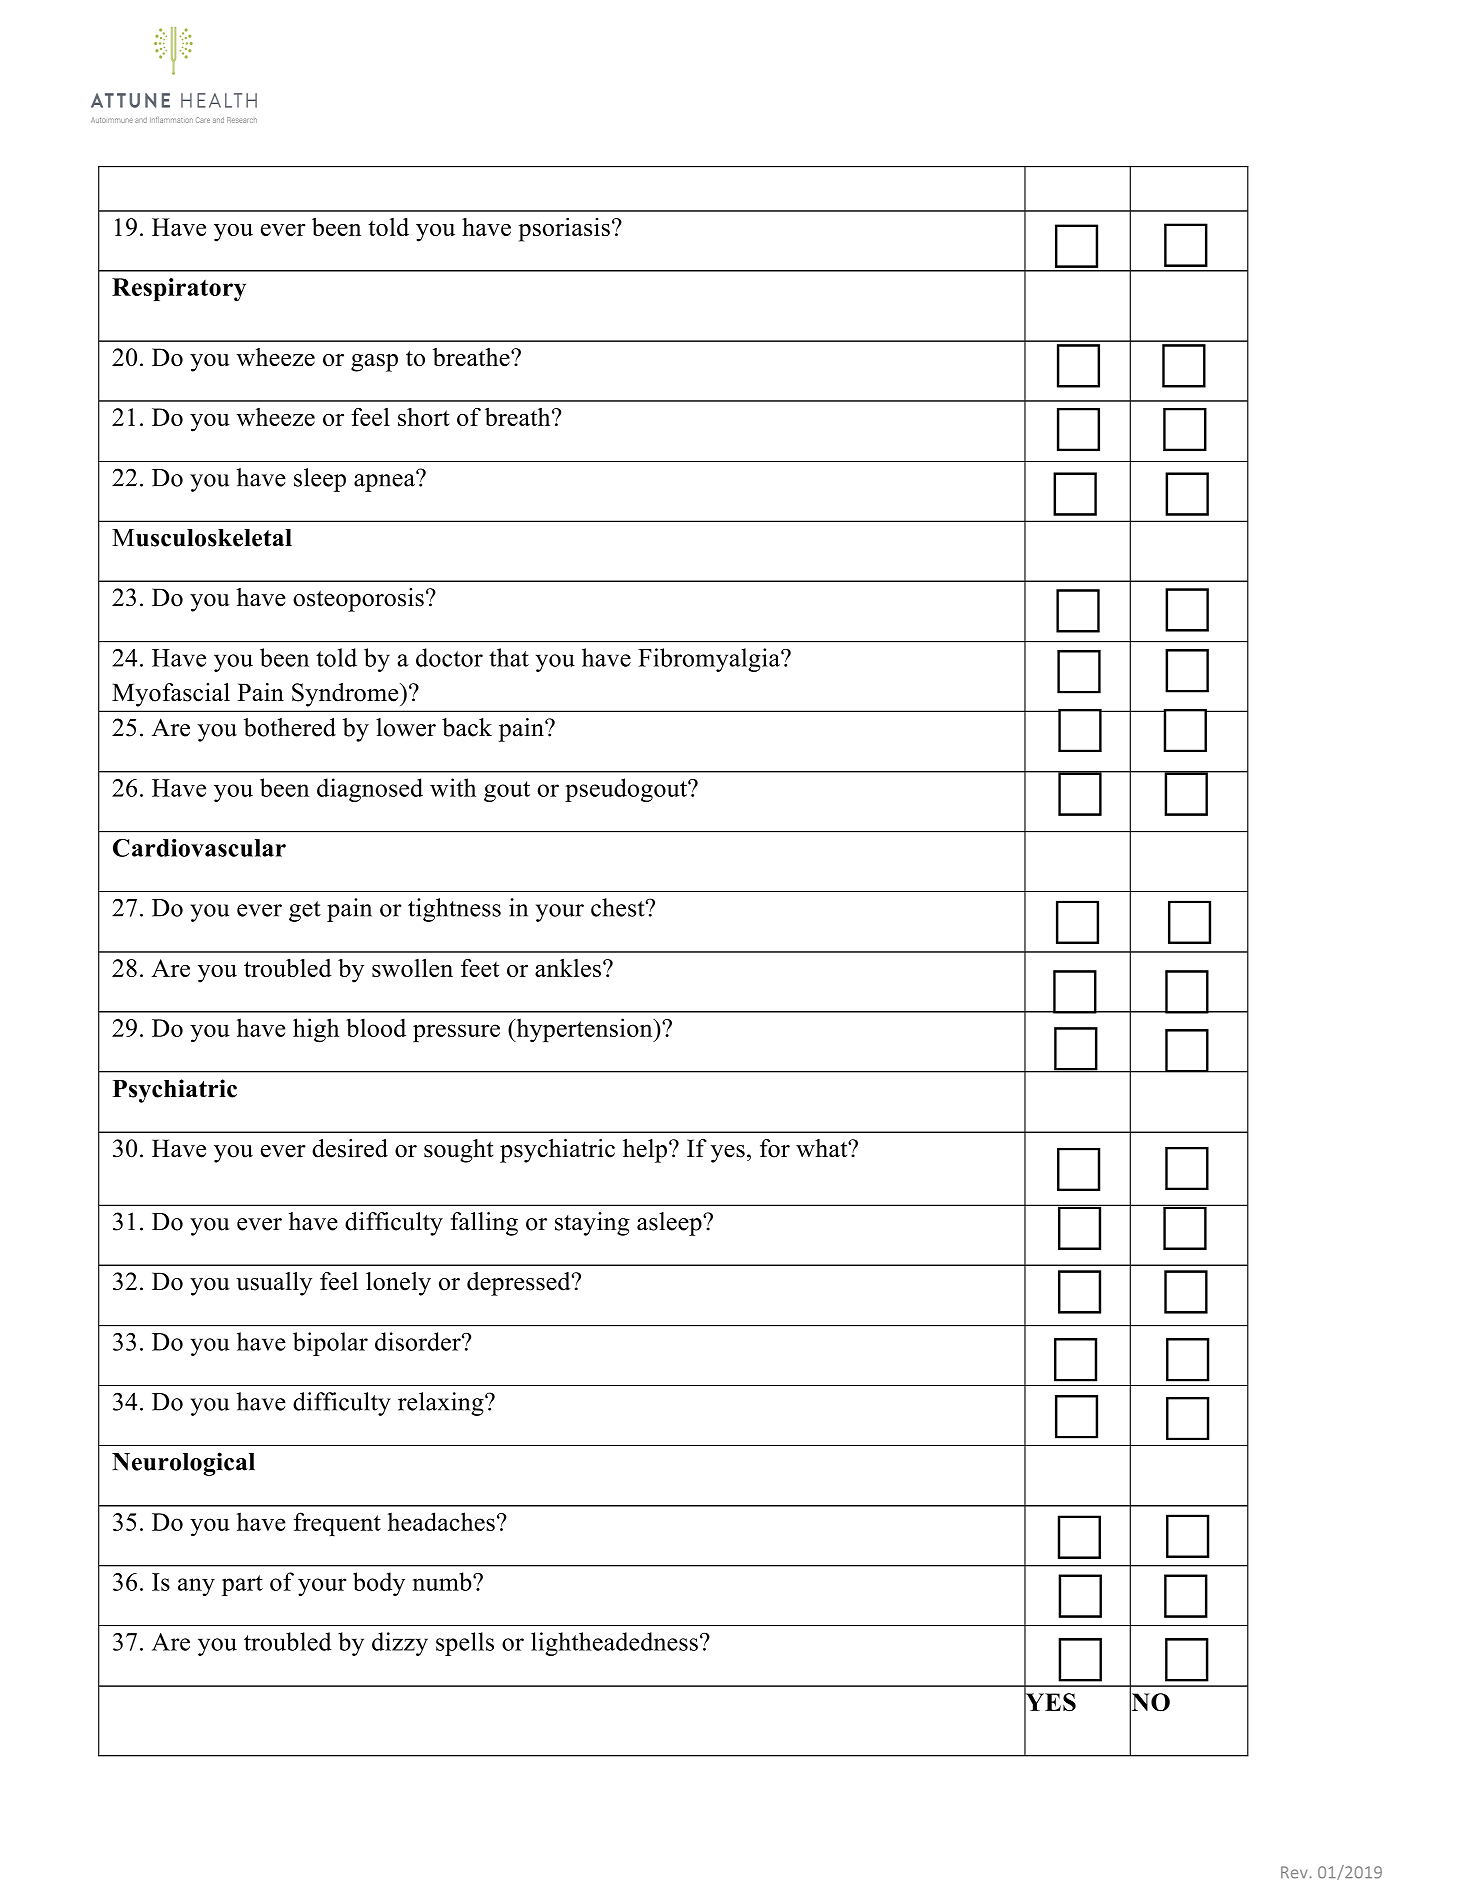 Image resolution: width=1468 pixels, height=1900 pixels. I want to click on dizzy, so click(400, 1644).
